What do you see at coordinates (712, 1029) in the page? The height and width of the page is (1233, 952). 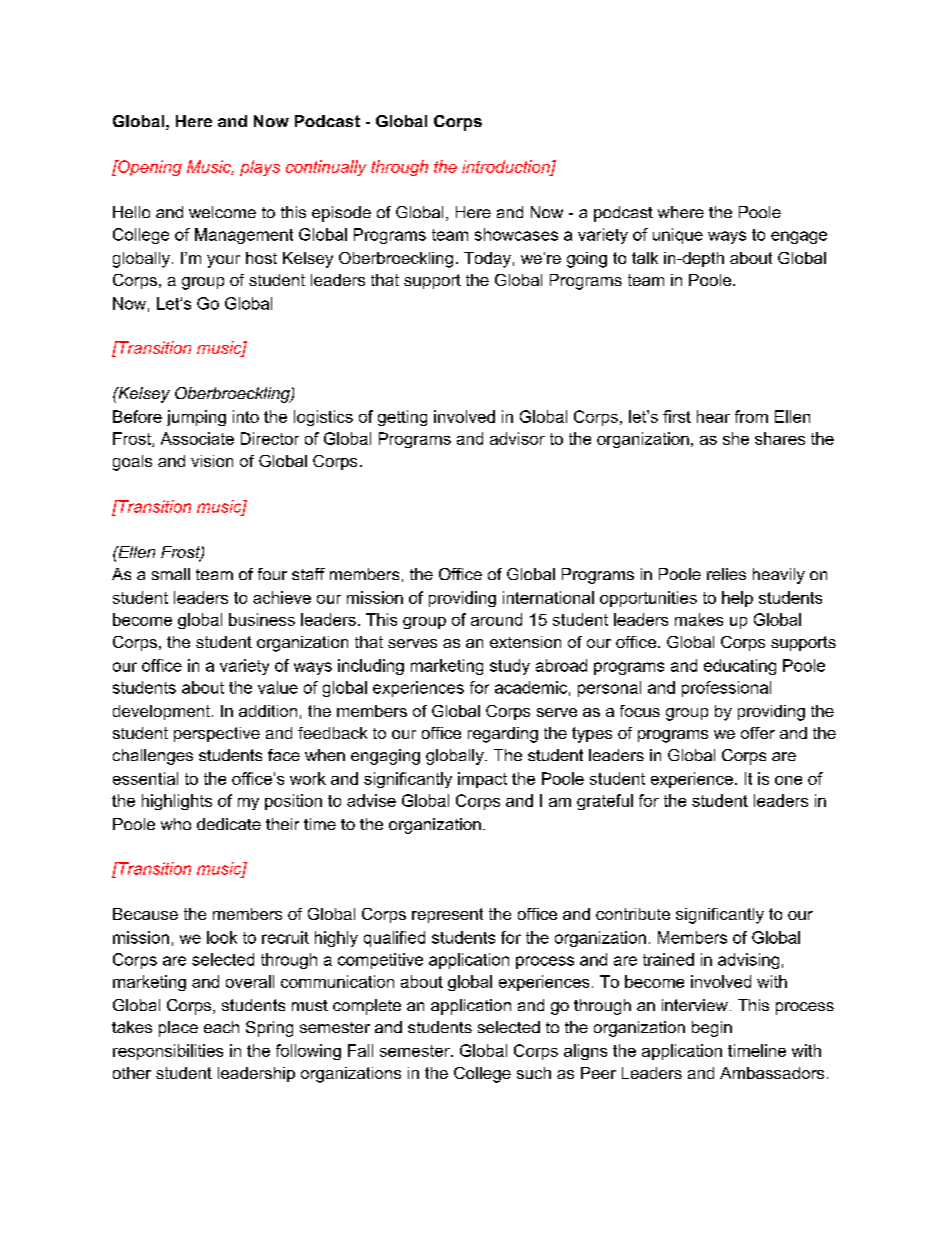 I see `begin` at bounding box center [712, 1029].
